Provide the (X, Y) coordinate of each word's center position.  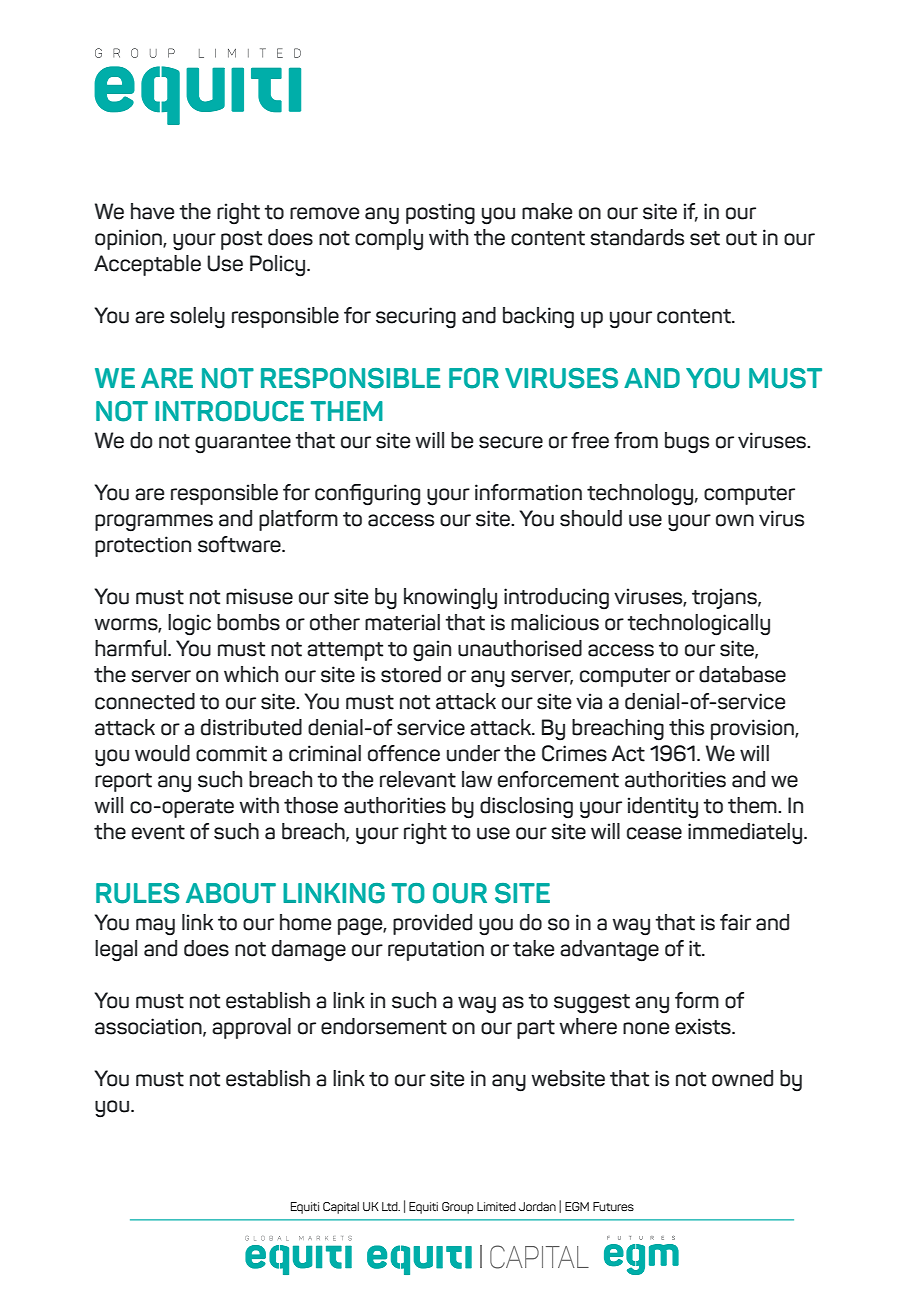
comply (389, 240)
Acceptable (147, 265)
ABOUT (231, 893)
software (240, 544)
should (591, 518)
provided (432, 924)
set (705, 238)
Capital (341, 1208)
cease (654, 833)
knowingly (450, 599)
